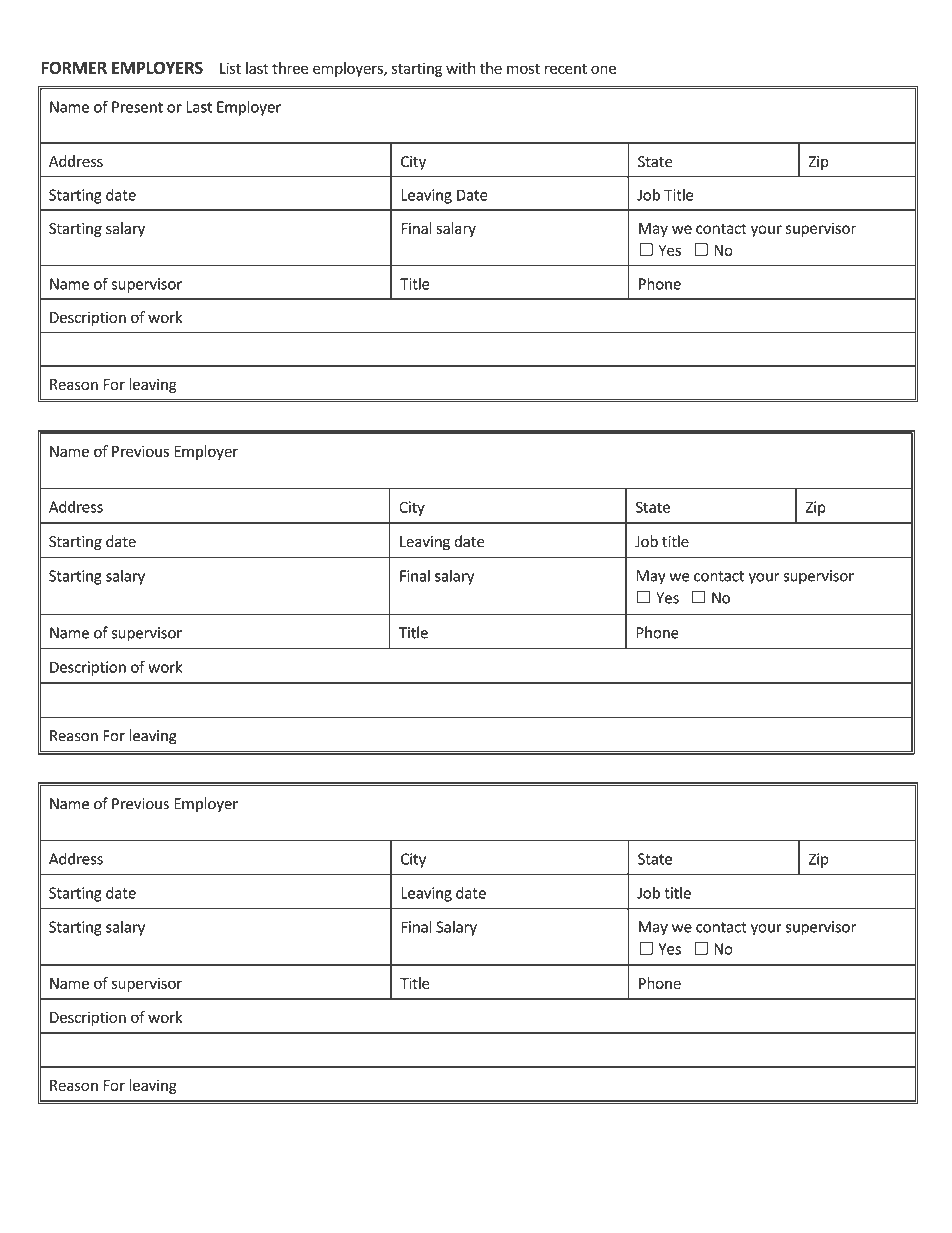 The image size is (952, 1233). Describe the element at coordinates (230, 68) in the screenshot. I see `List` at that location.
